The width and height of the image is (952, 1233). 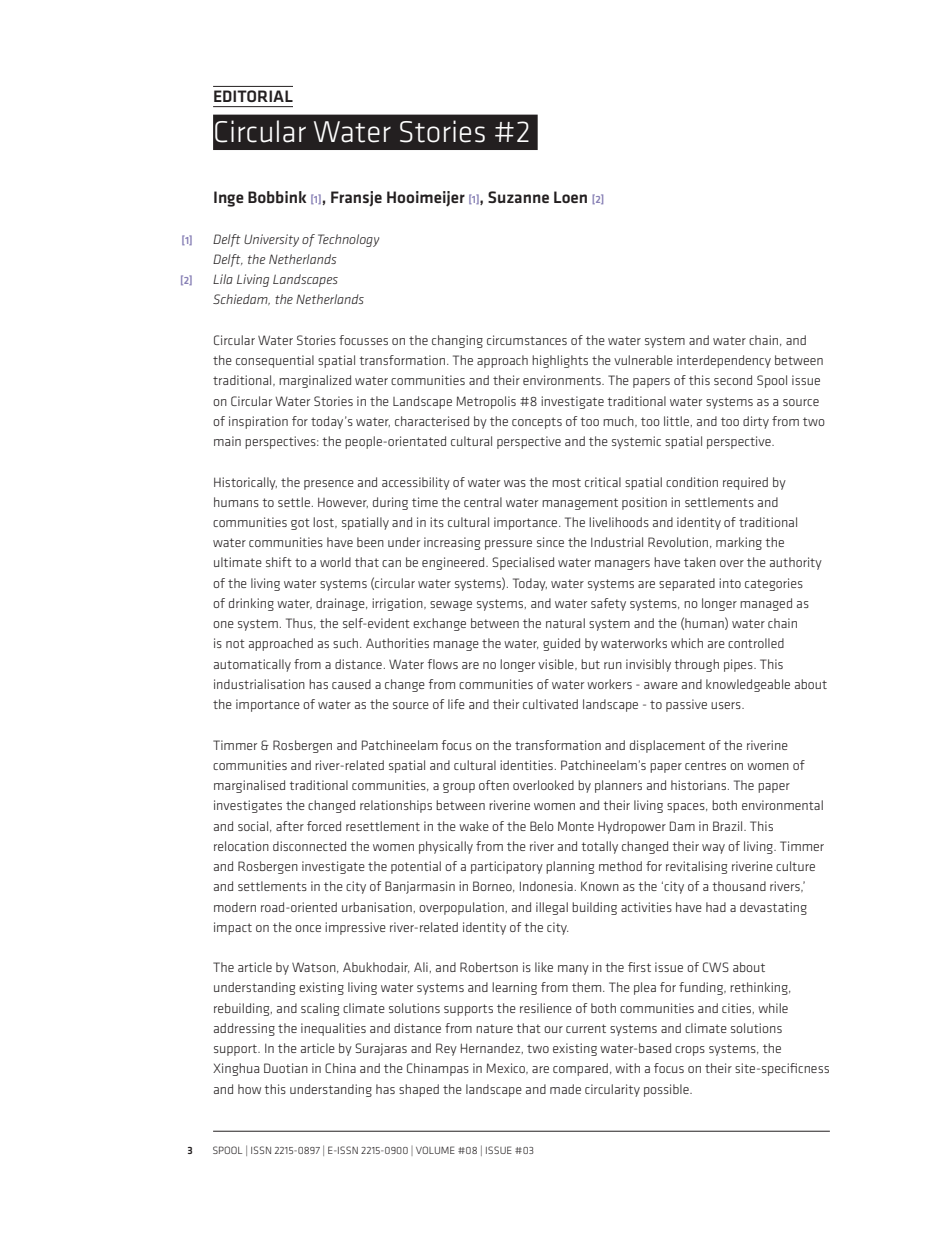 What do you see at coordinates (518, 197) in the image?
I see `Suzanne` at bounding box center [518, 197].
